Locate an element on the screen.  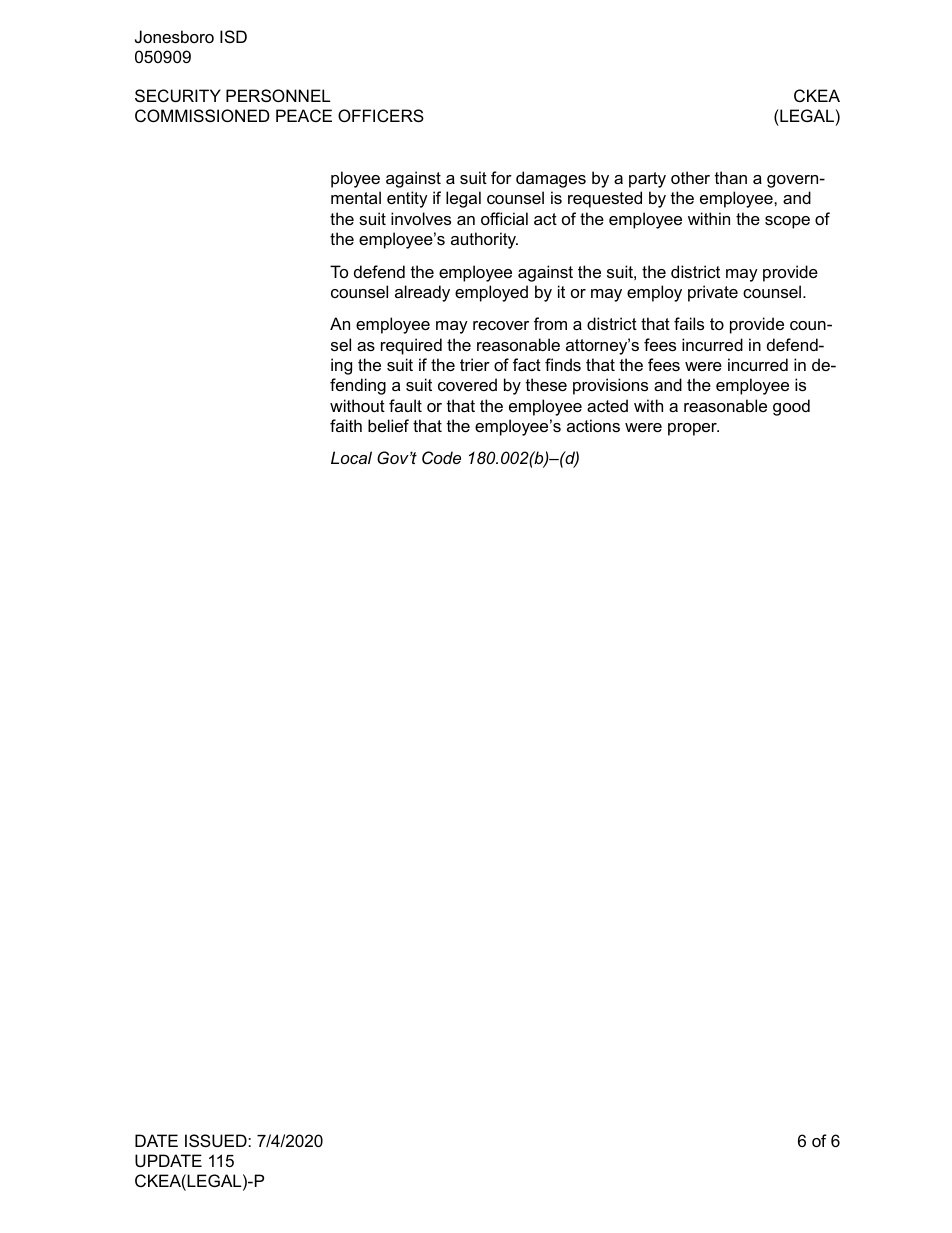
Local is located at coordinates (351, 457).
